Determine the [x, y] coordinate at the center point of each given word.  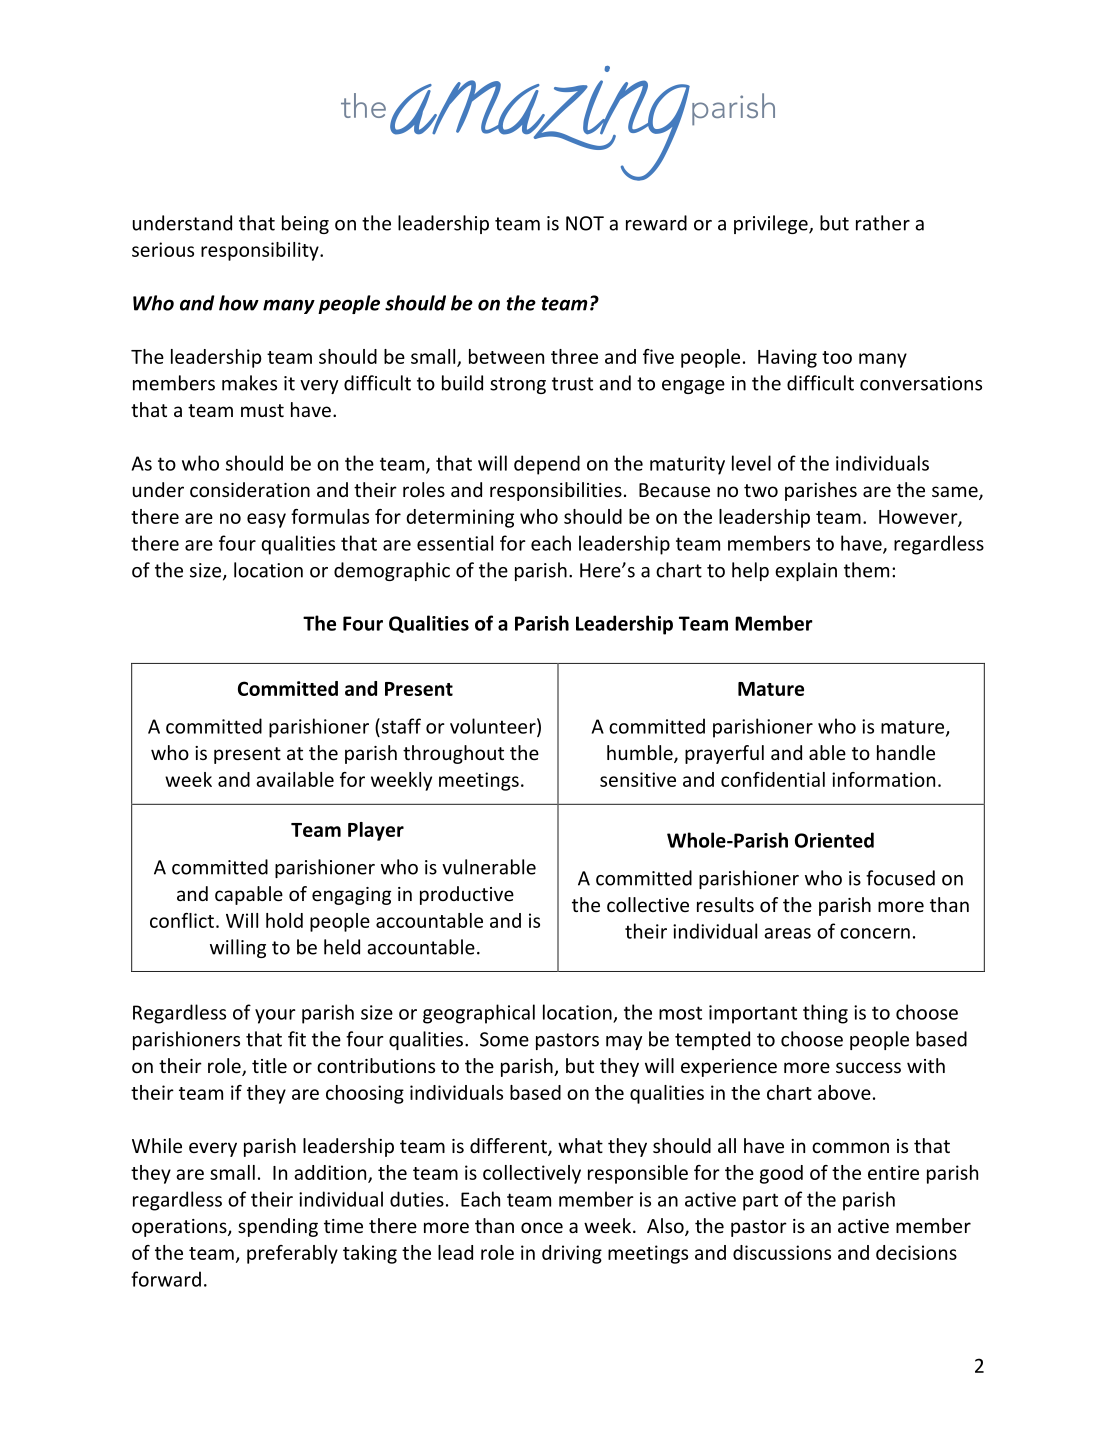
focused [900, 878]
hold [284, 920]
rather [883, 223]
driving [572, 1254]
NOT [585, 223]
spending [278, 1227]
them [866, 570]
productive [467, 895]
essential [455, 543]
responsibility [261, 251]
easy [266, 520]
